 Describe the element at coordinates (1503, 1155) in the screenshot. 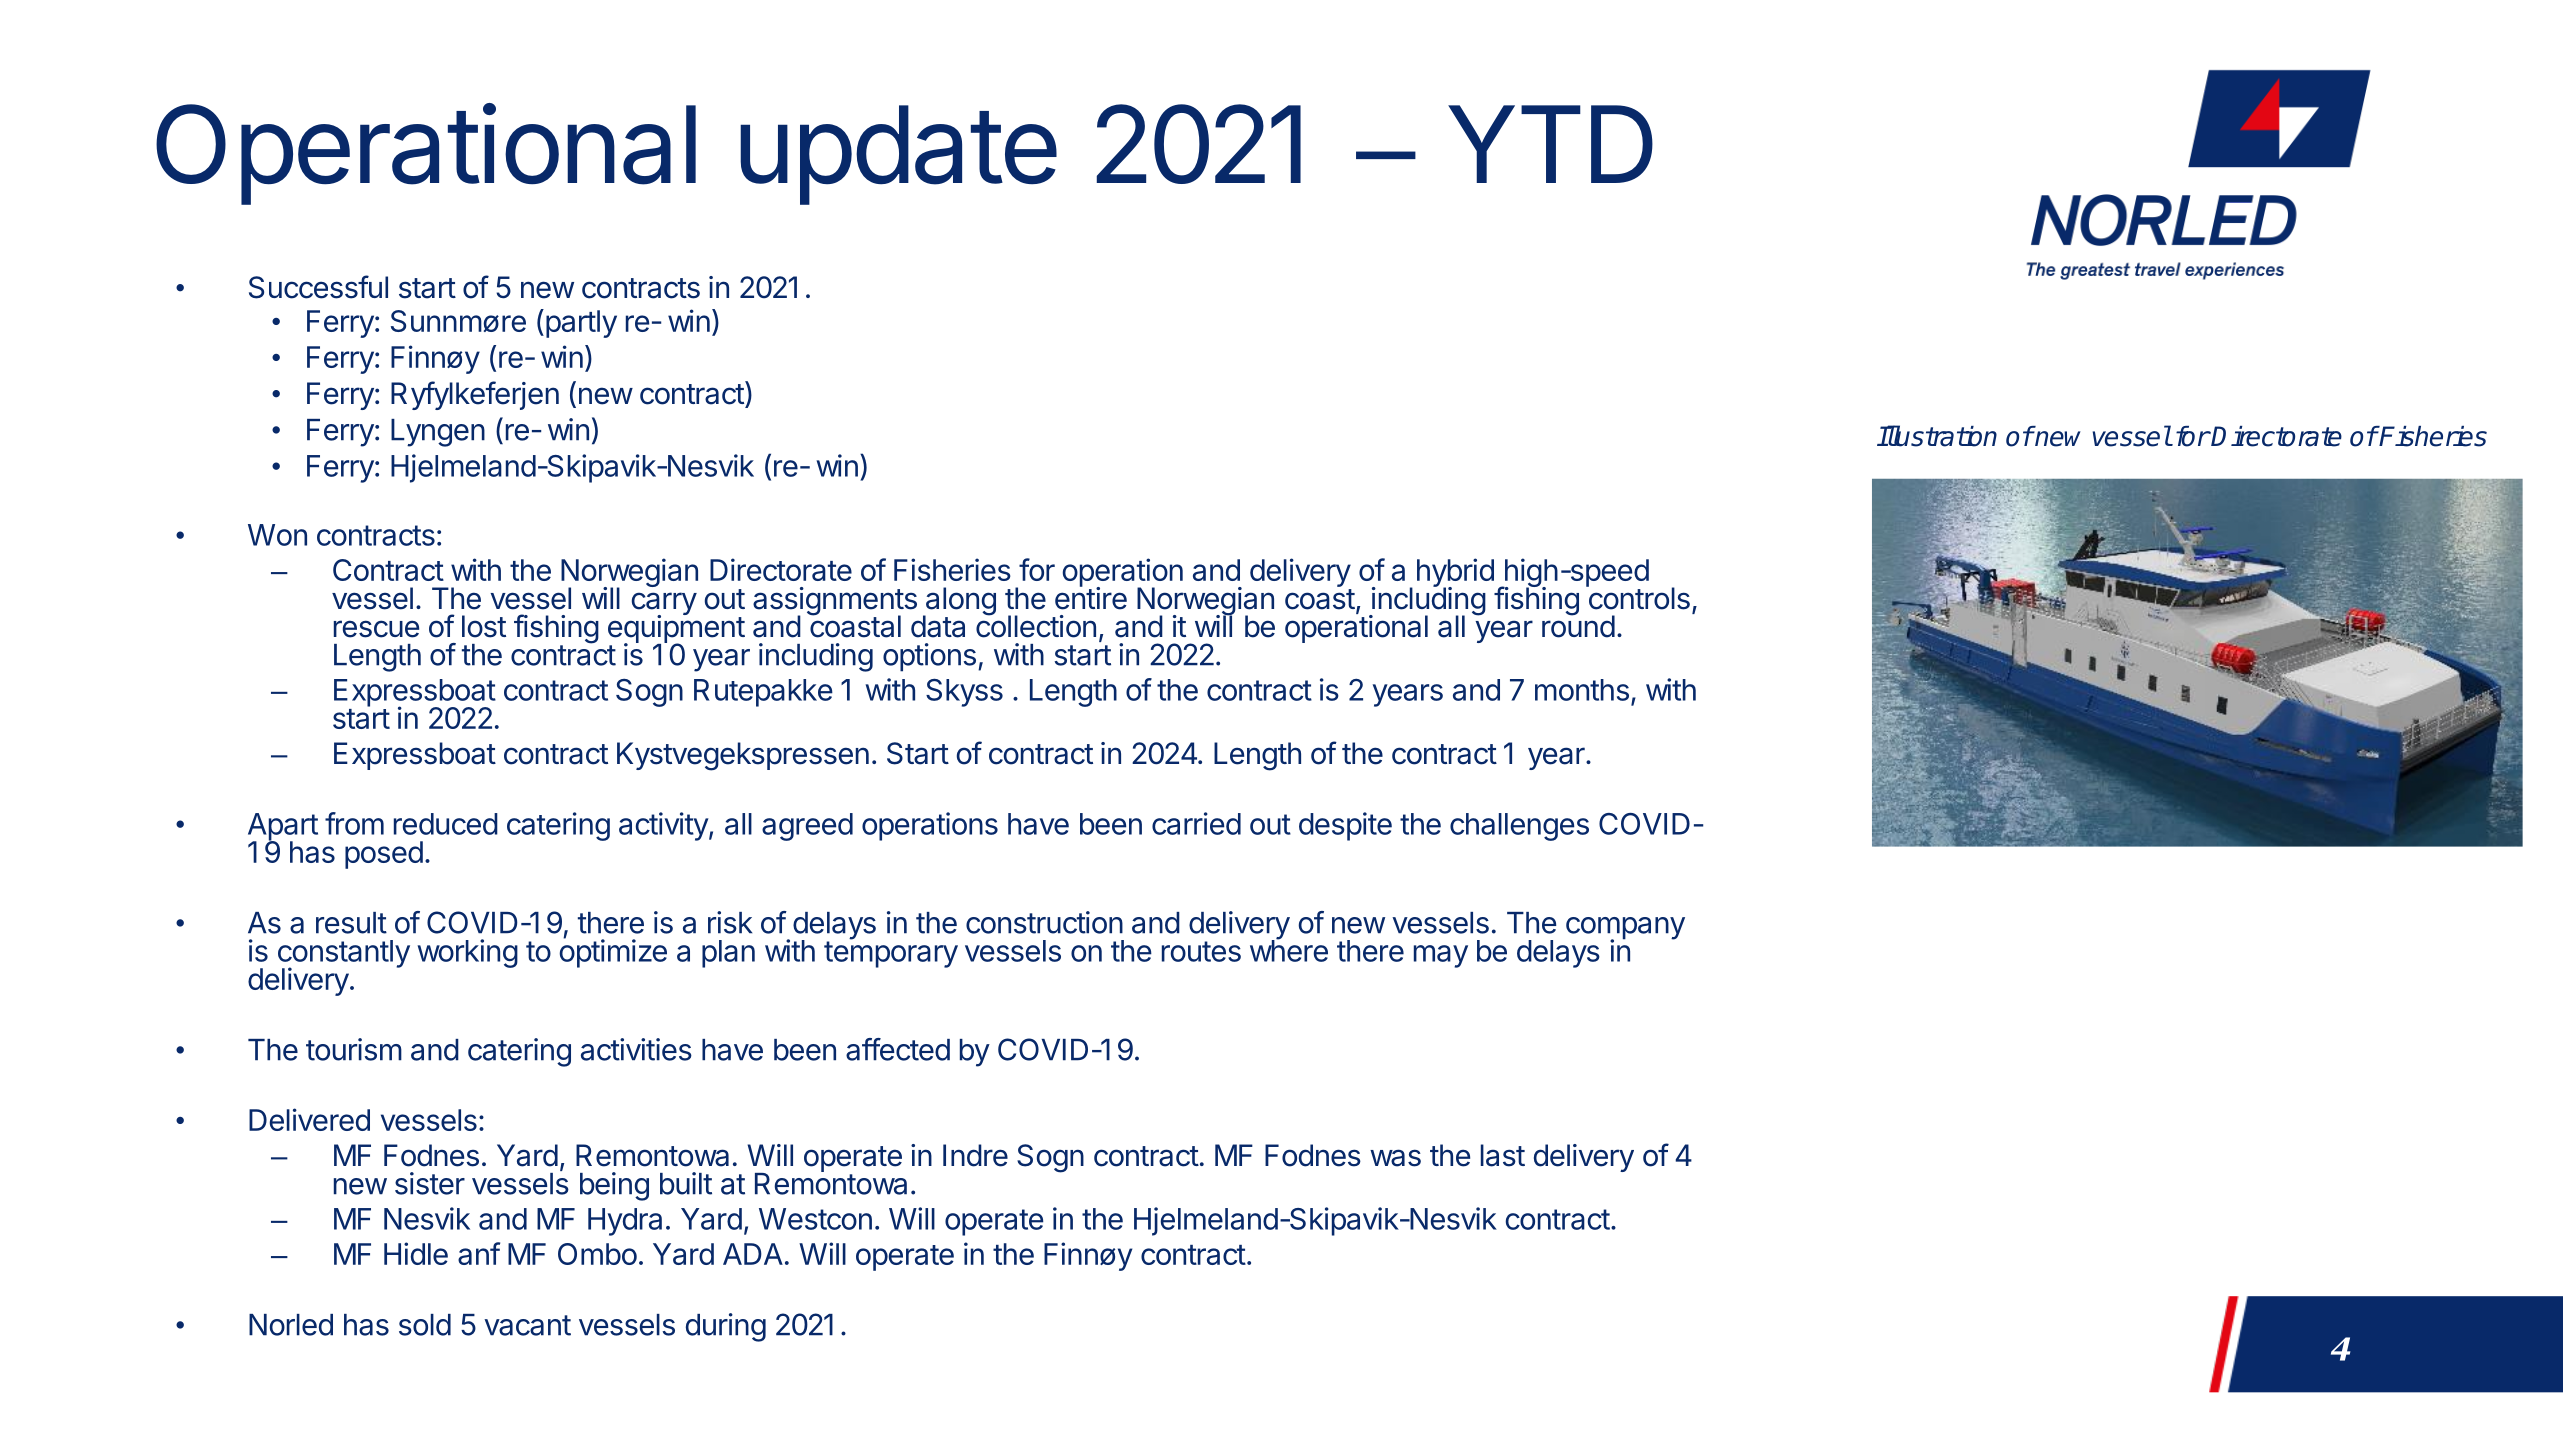

I see `last` at that location.
